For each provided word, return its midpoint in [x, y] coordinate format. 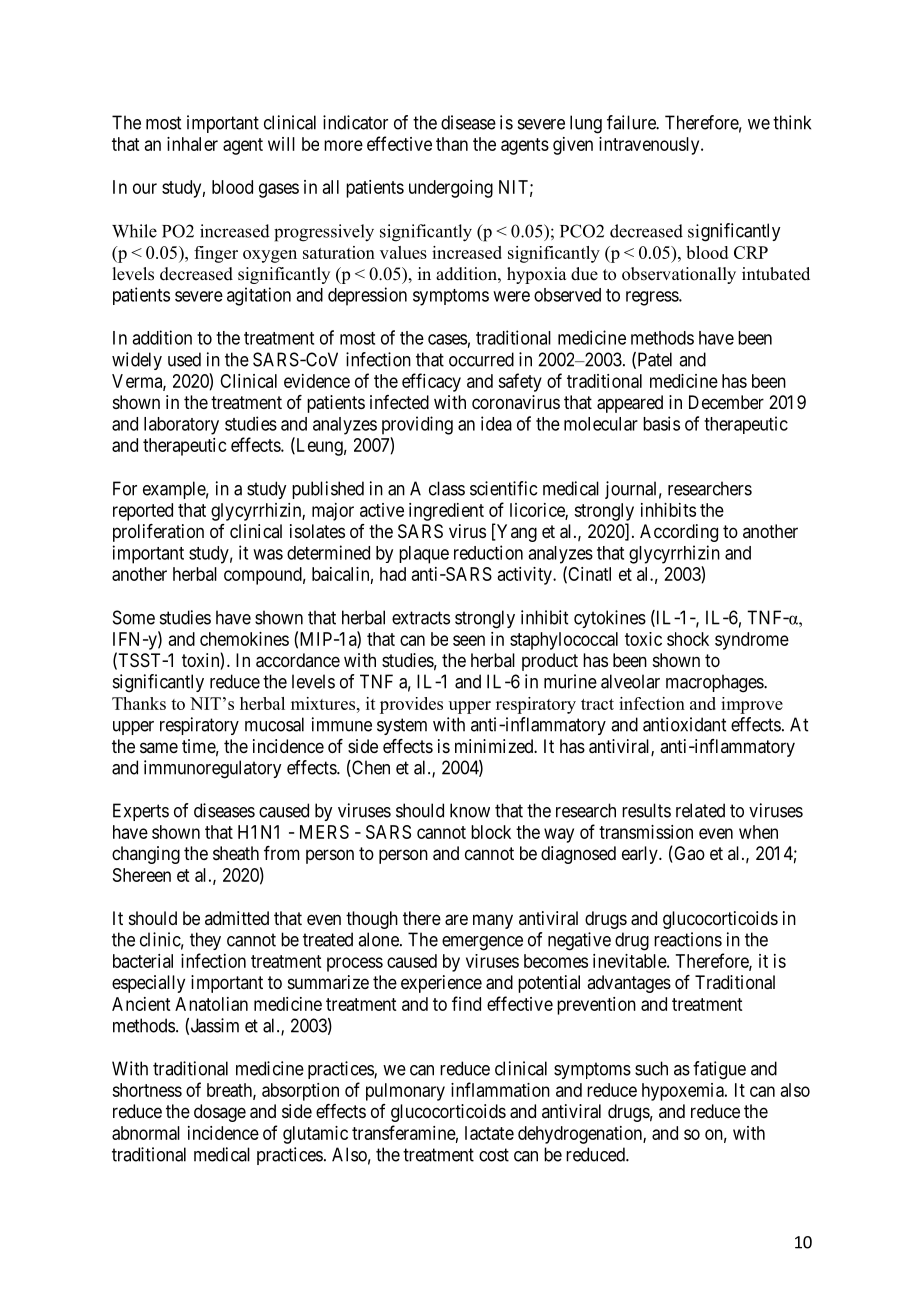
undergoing [451, 189]
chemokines [244, 639]
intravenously [650, 146]
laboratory [181, 426]
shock [688, 639]
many [493, 921]
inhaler [192, 144]
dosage [220, 1113]
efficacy [431, 382]
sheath [236, 853]
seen [469, 640]
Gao [688, 854]
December [726, 402]
